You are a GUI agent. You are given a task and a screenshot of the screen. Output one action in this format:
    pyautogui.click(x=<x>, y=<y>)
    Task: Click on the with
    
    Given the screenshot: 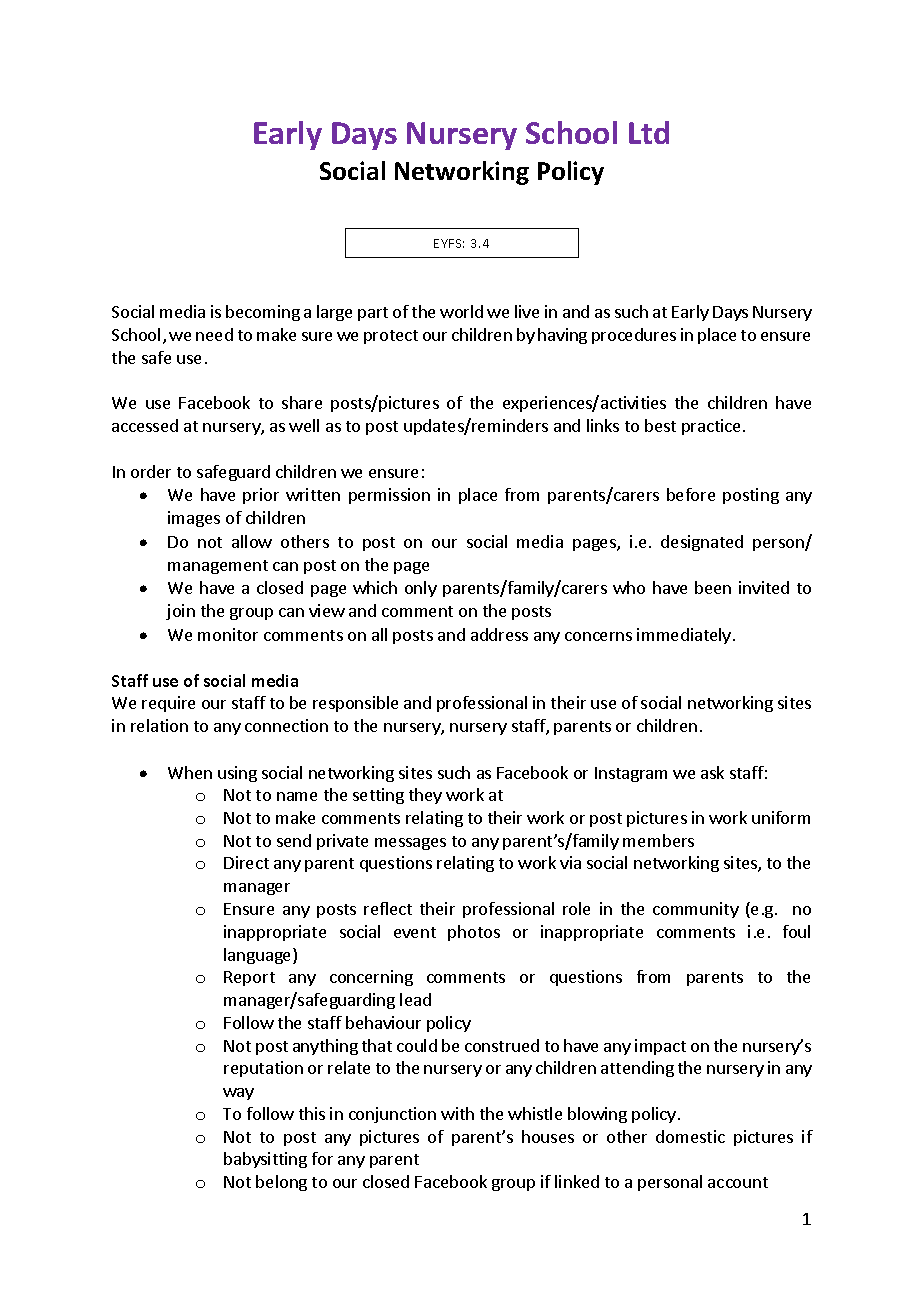 What is the action you would take?
    pyautogui.click(x=457, y=1113)
